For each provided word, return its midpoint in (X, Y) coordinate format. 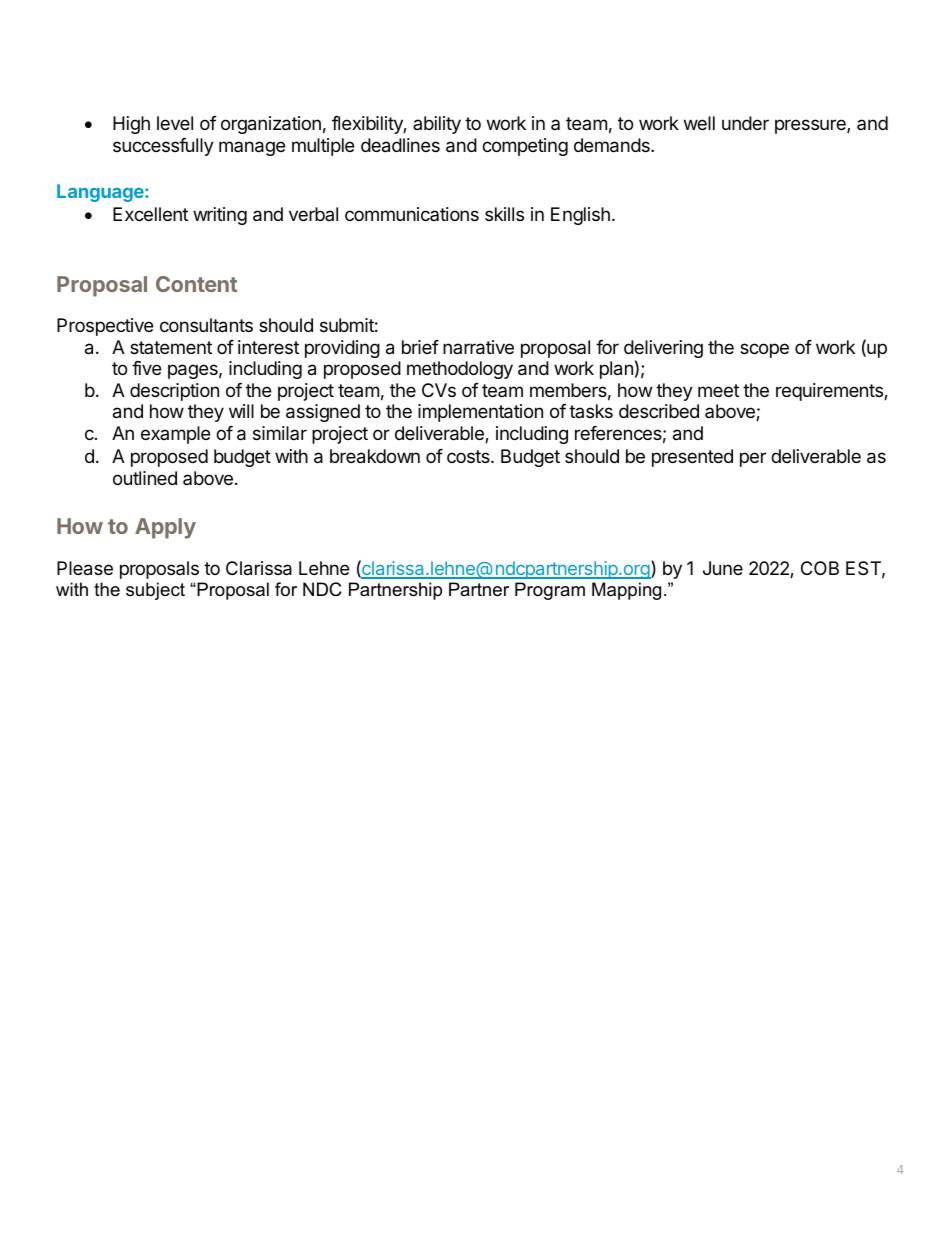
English (580, 216)
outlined (145, 478)
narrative (478, 347)
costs (469, 456)
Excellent (150, 214)
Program (550, 591)
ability (437, 125)
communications (412, 214)
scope (764, 350)
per (753, 459)
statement (171, 347)
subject (155, 591)
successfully (163, 147)
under (745, 123)
